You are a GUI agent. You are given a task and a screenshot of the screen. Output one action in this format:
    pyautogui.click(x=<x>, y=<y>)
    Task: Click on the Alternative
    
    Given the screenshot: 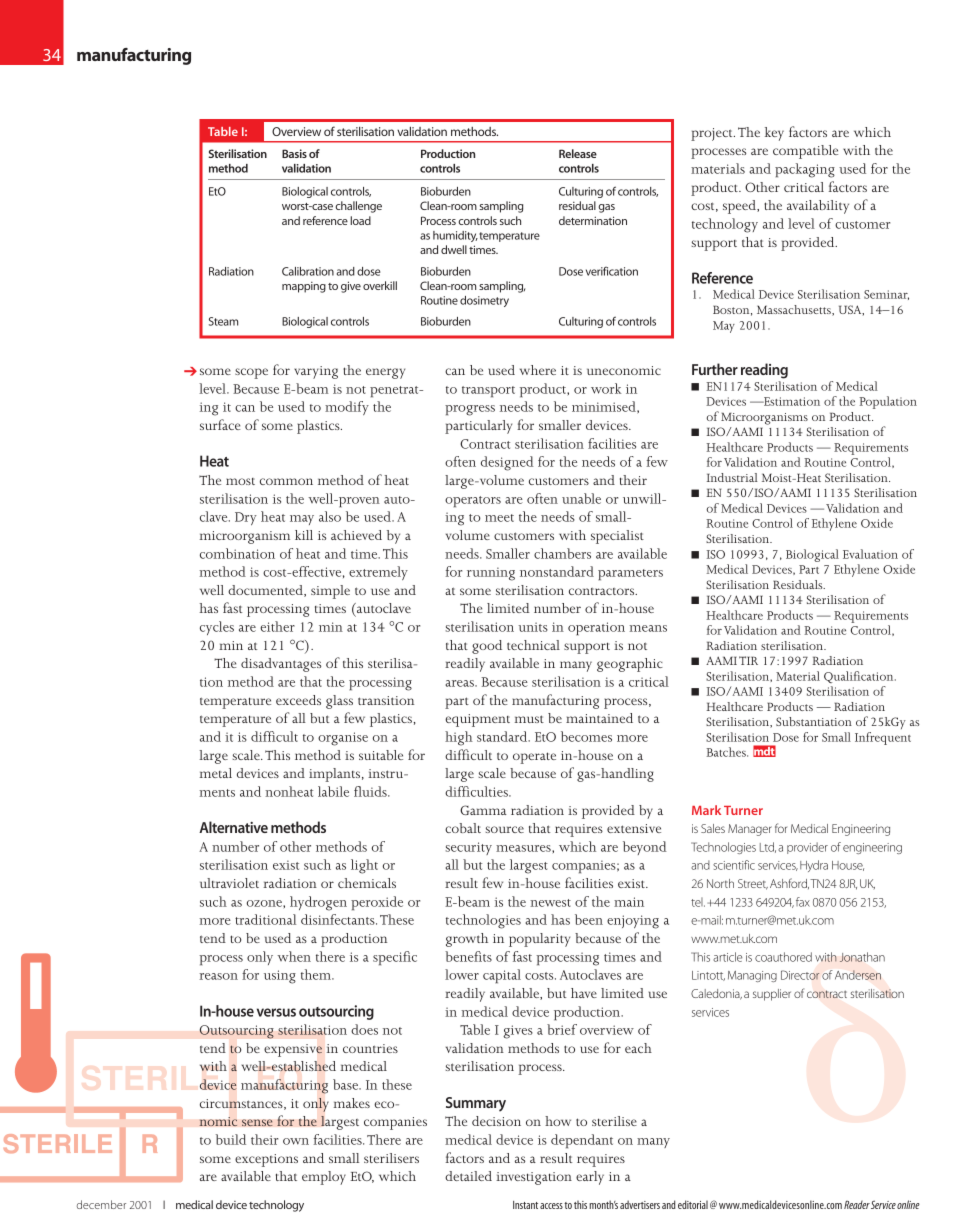 What is the action you would take?
    pyautogui.click(x=233, y=827)
